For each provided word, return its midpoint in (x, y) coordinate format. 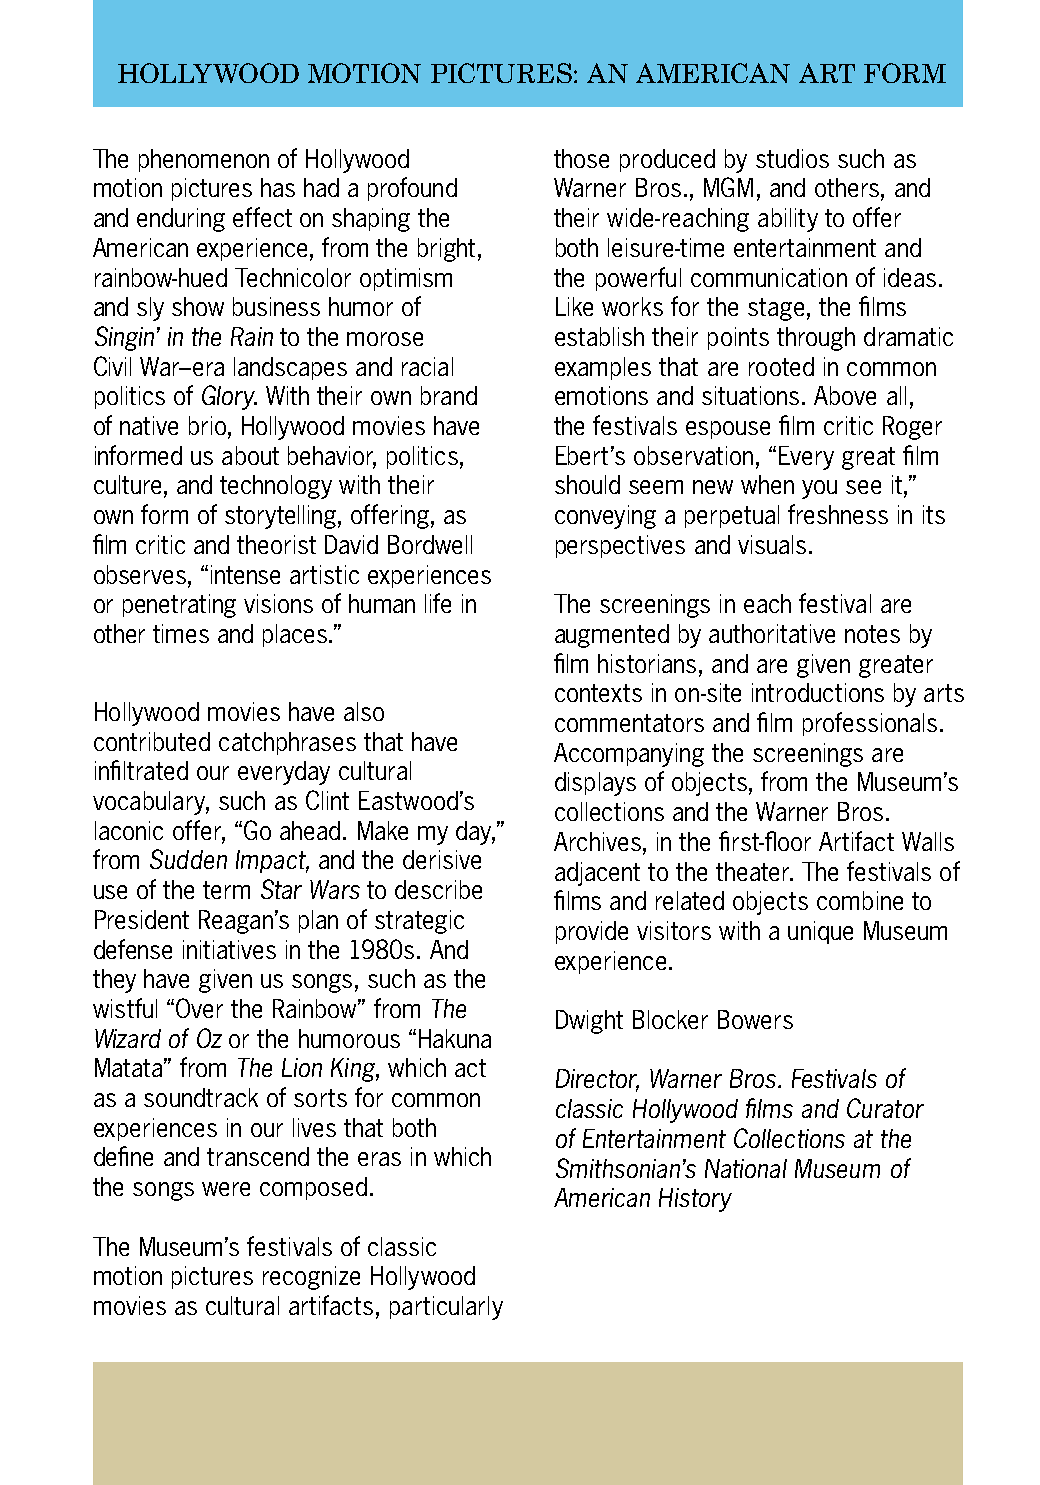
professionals (870, 724)
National (746, 1168)
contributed (152, 741)
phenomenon (204, 160)
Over (199, 1008)
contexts (598, 693)
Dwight (589, 1022)
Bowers (755, 1019)
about (250, 455)
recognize (311, 1278)
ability (788, 220)
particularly (446, 1308)
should (587, 484)
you (819, 489)
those (581, 158)
